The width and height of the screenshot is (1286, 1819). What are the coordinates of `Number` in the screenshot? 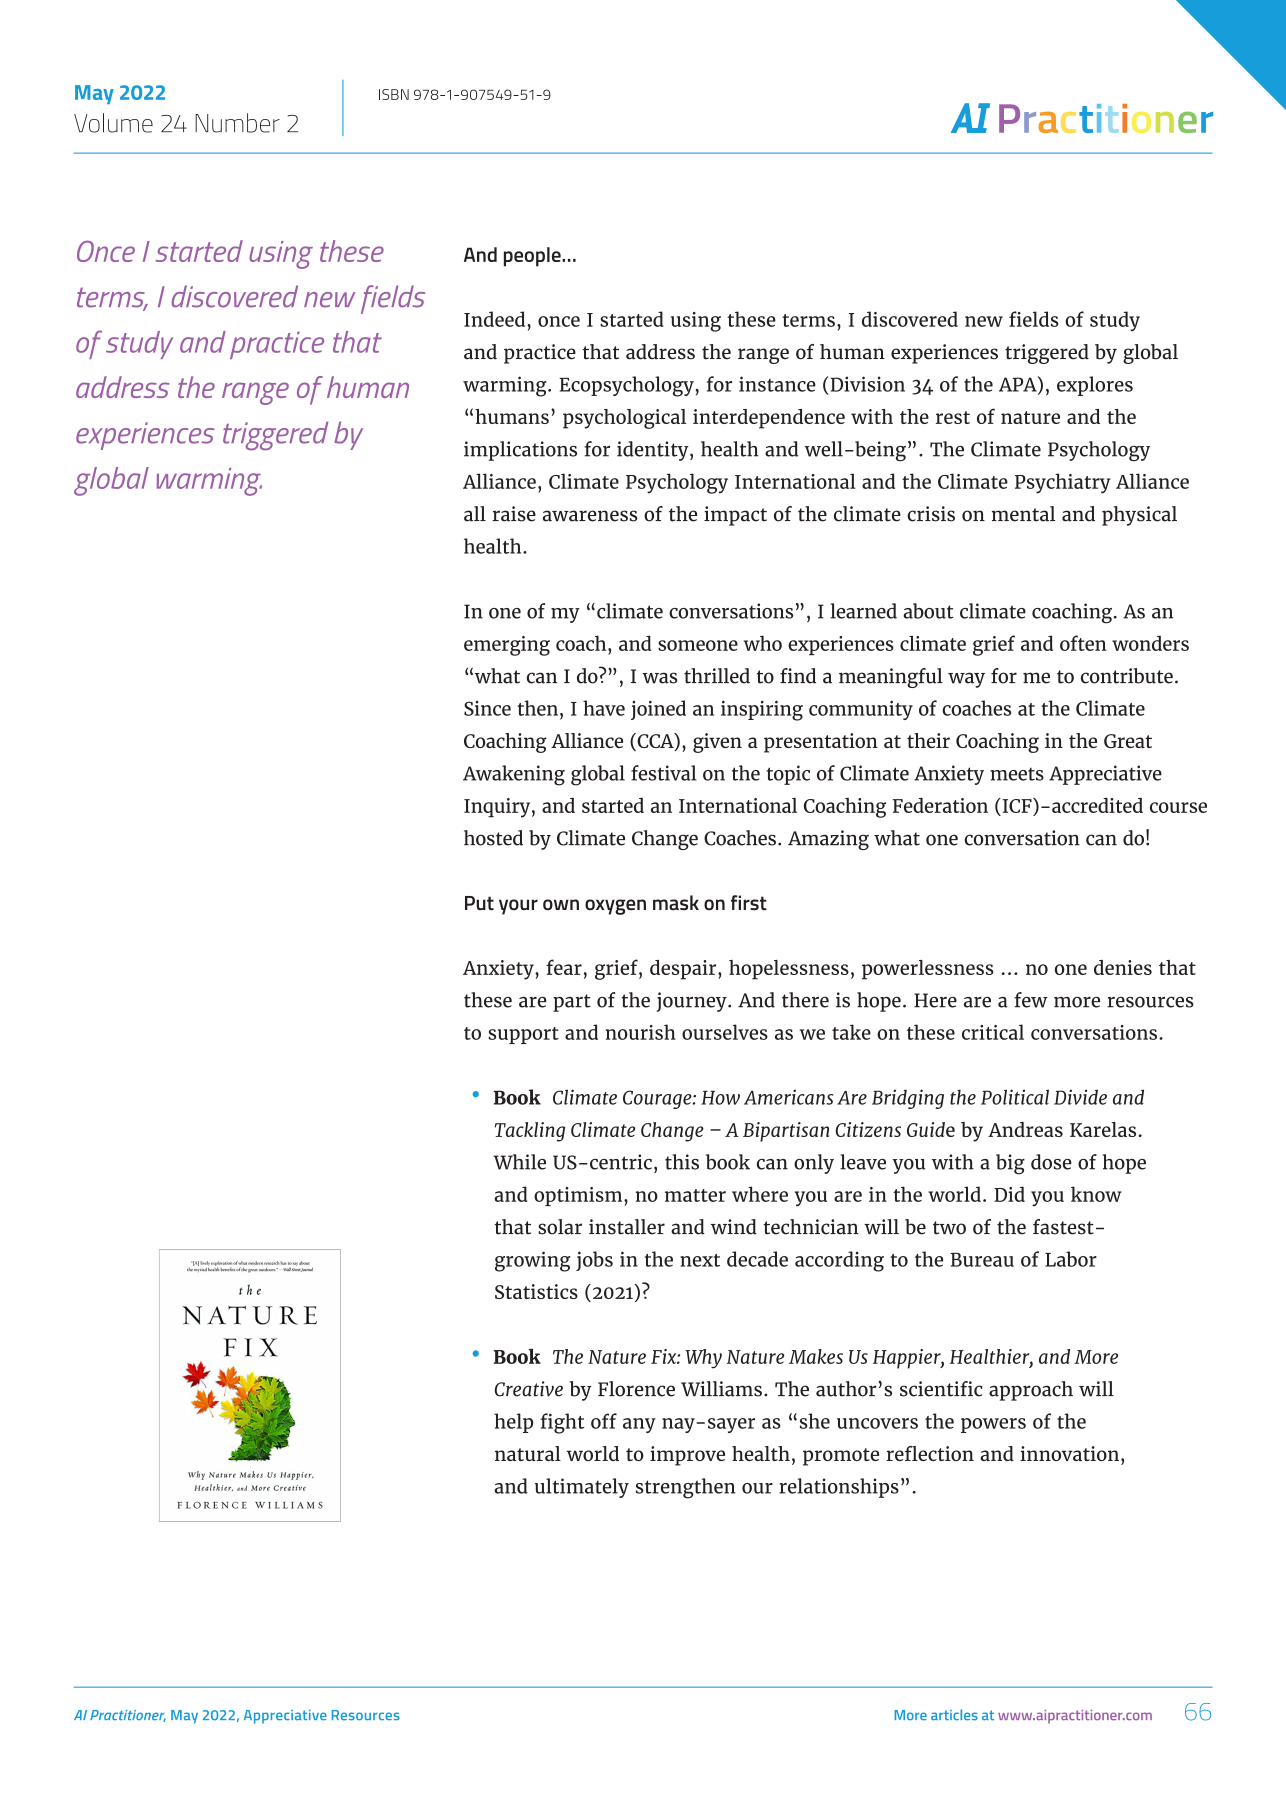 It's located at (237, 123).
